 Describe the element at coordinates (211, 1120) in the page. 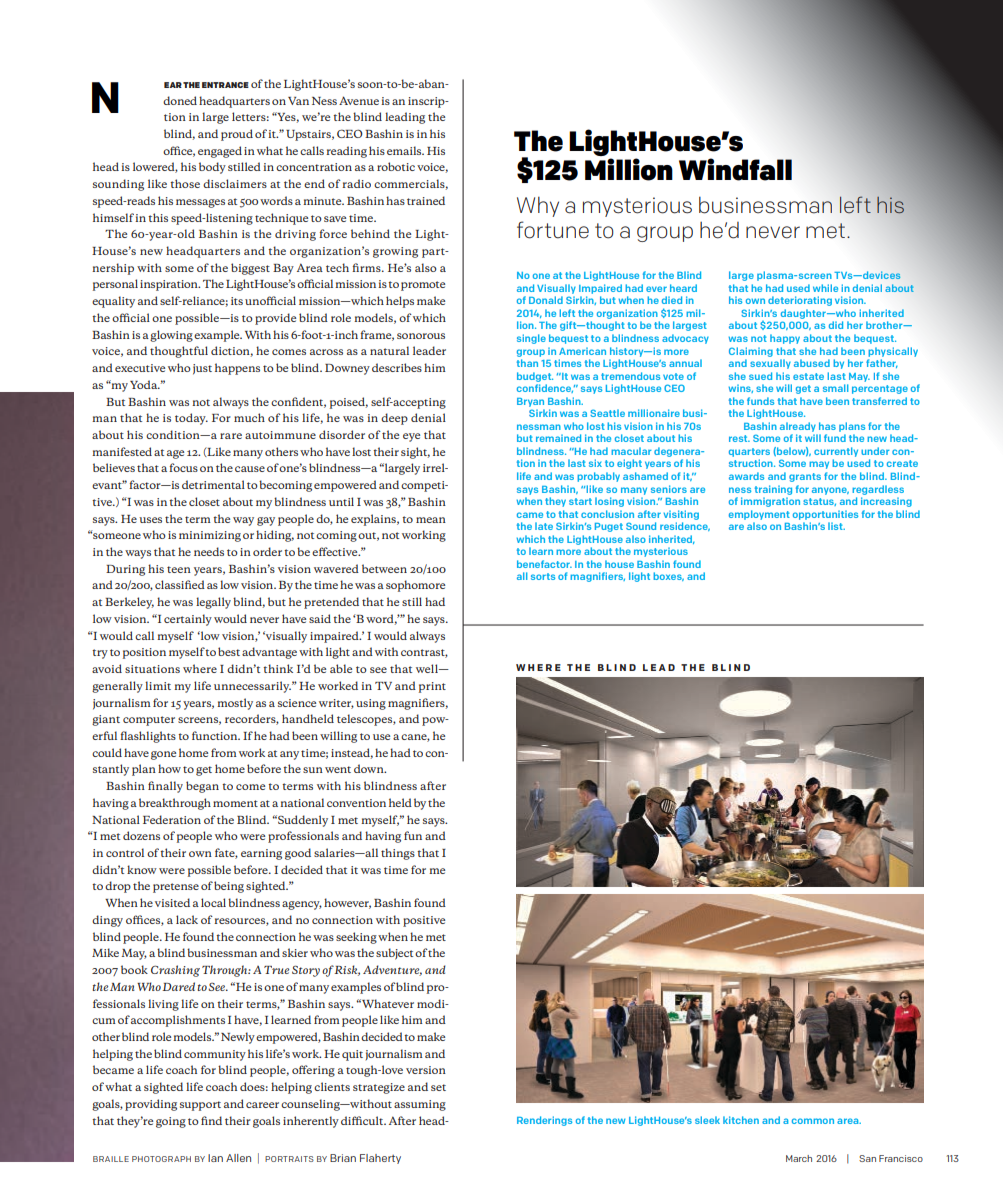

I see `find` at that location.
